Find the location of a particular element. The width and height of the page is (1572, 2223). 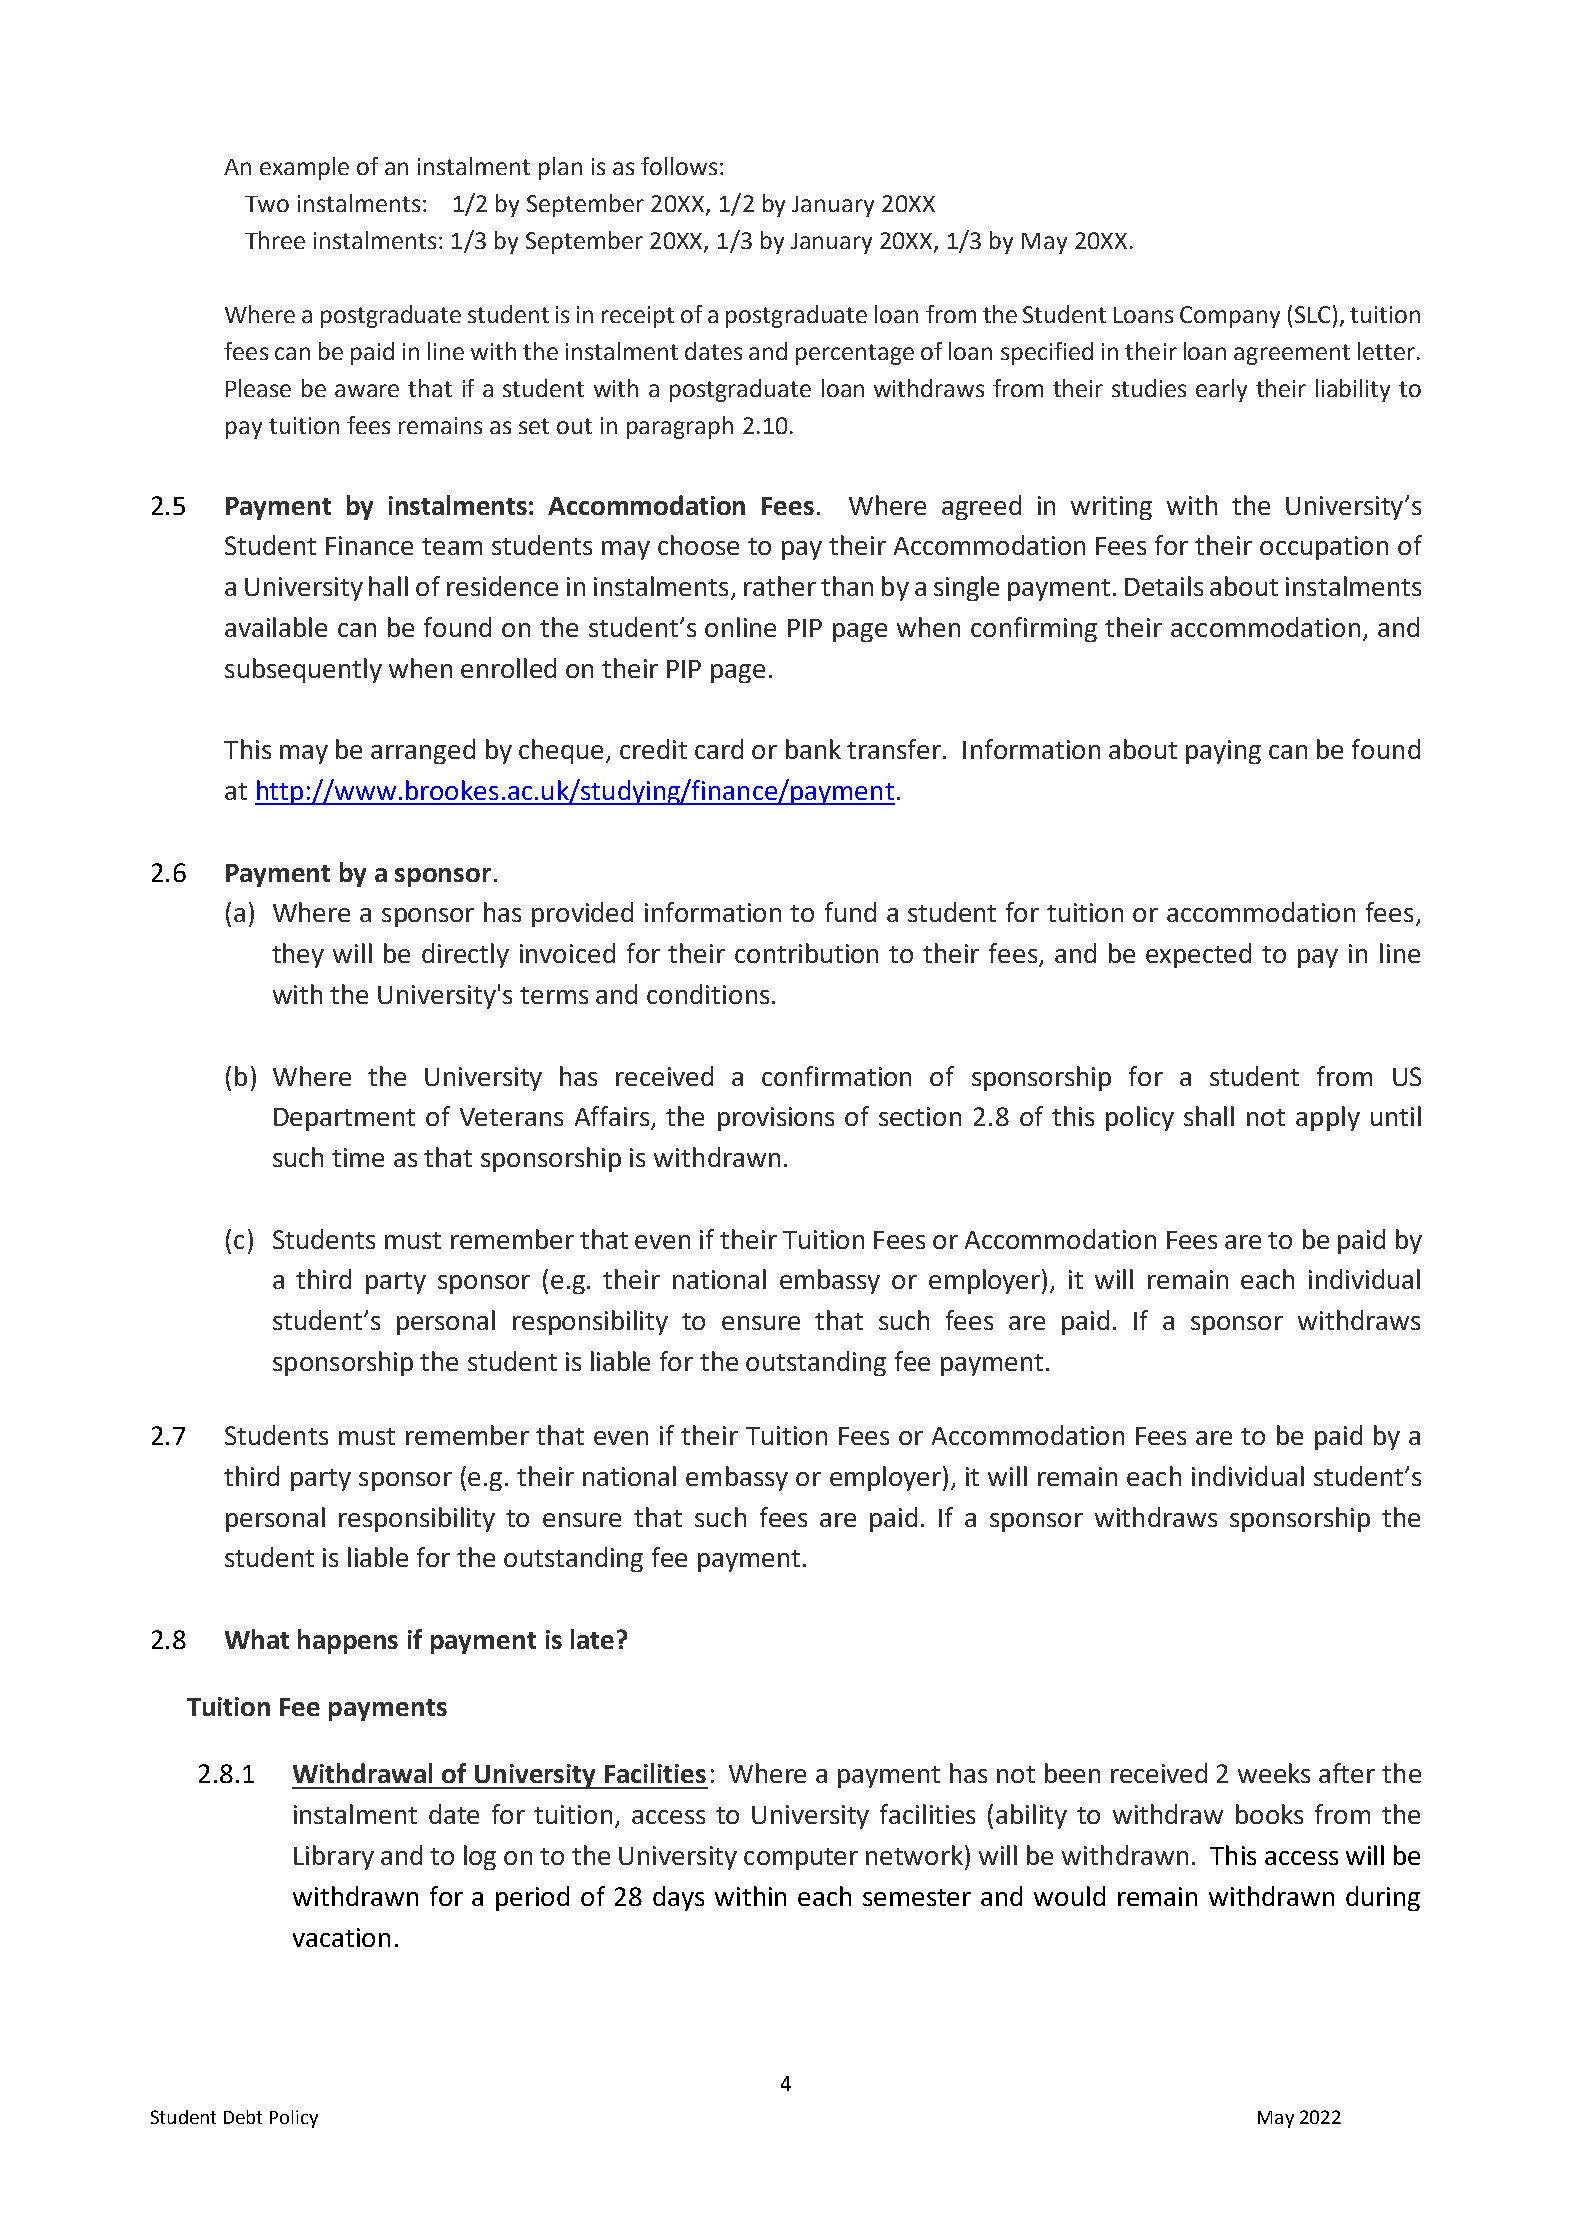

fund is located at coordinates (850, 912).
